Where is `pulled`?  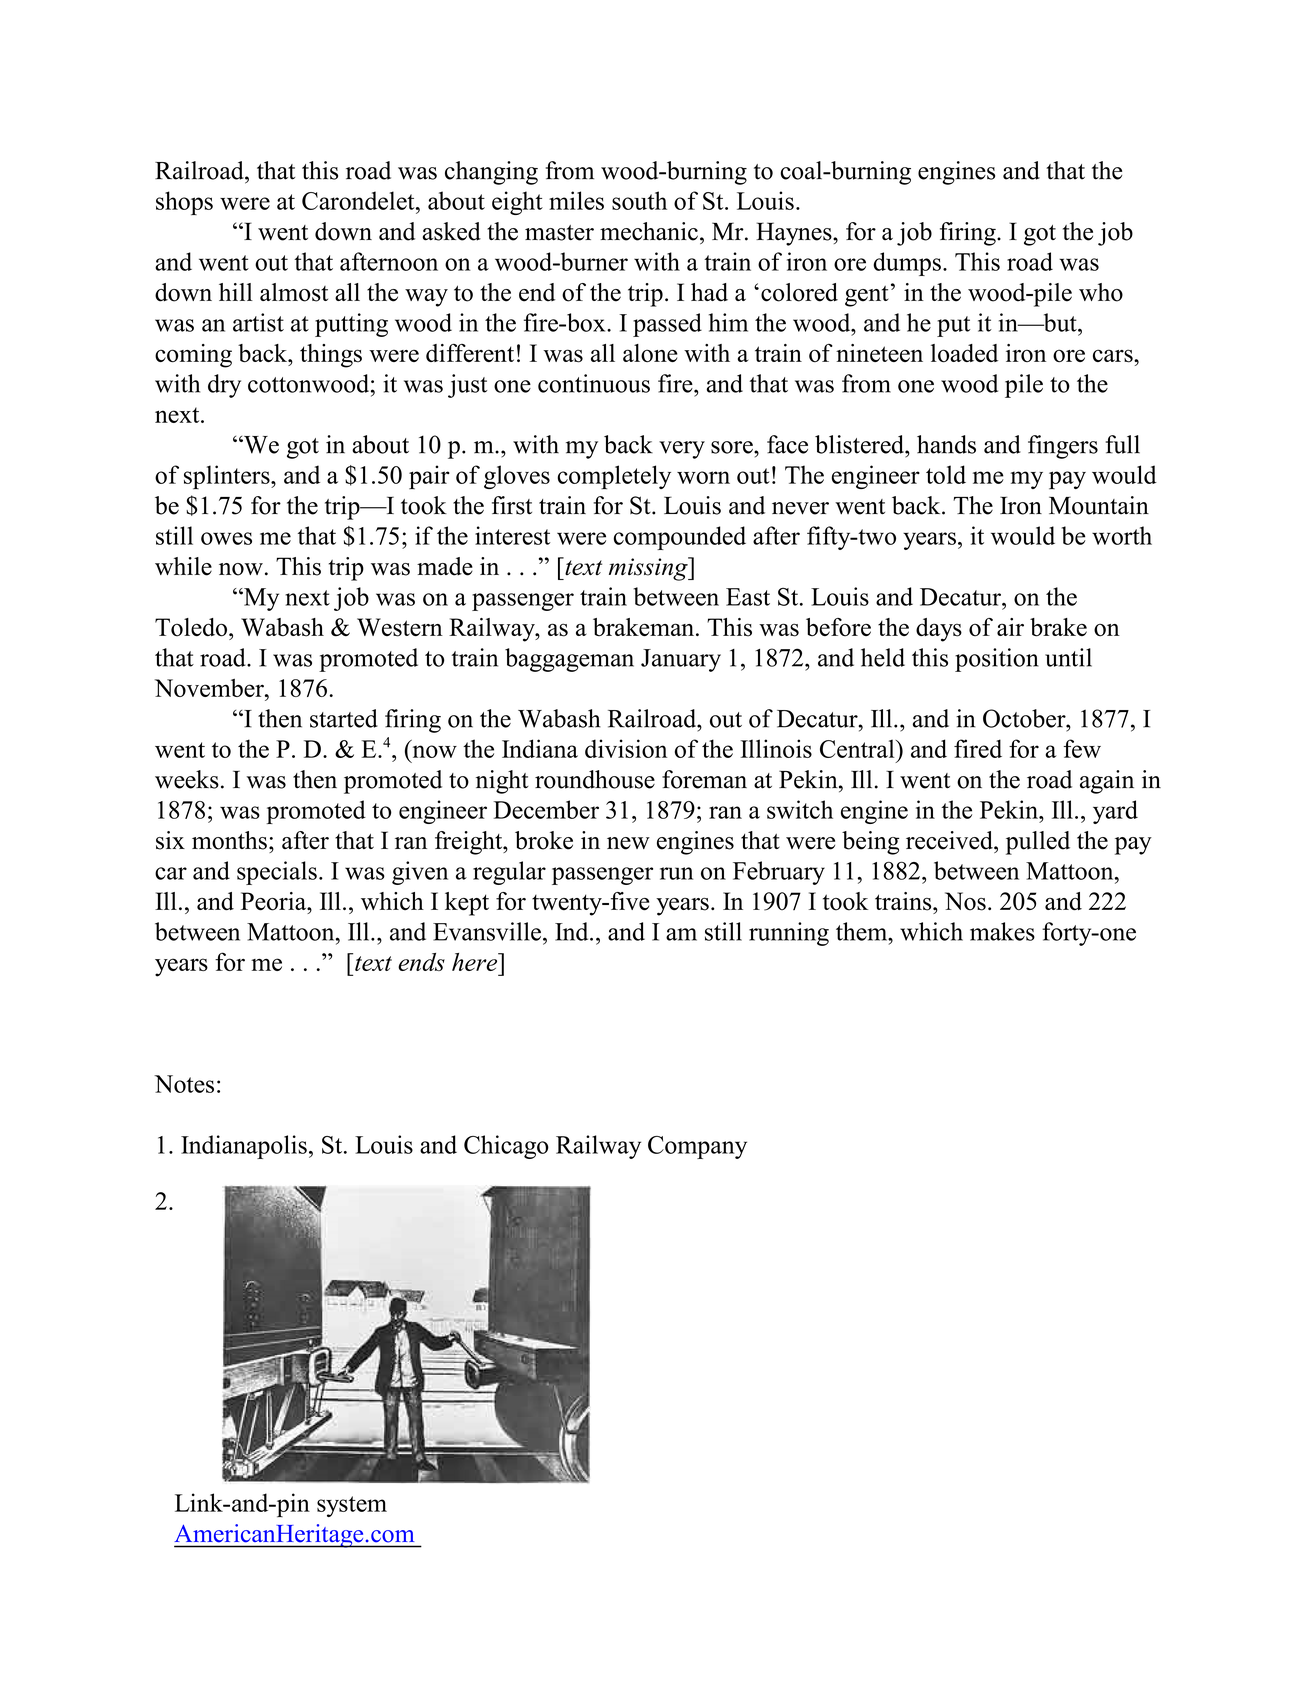 pulled is located at coordinates (1038, 843).
